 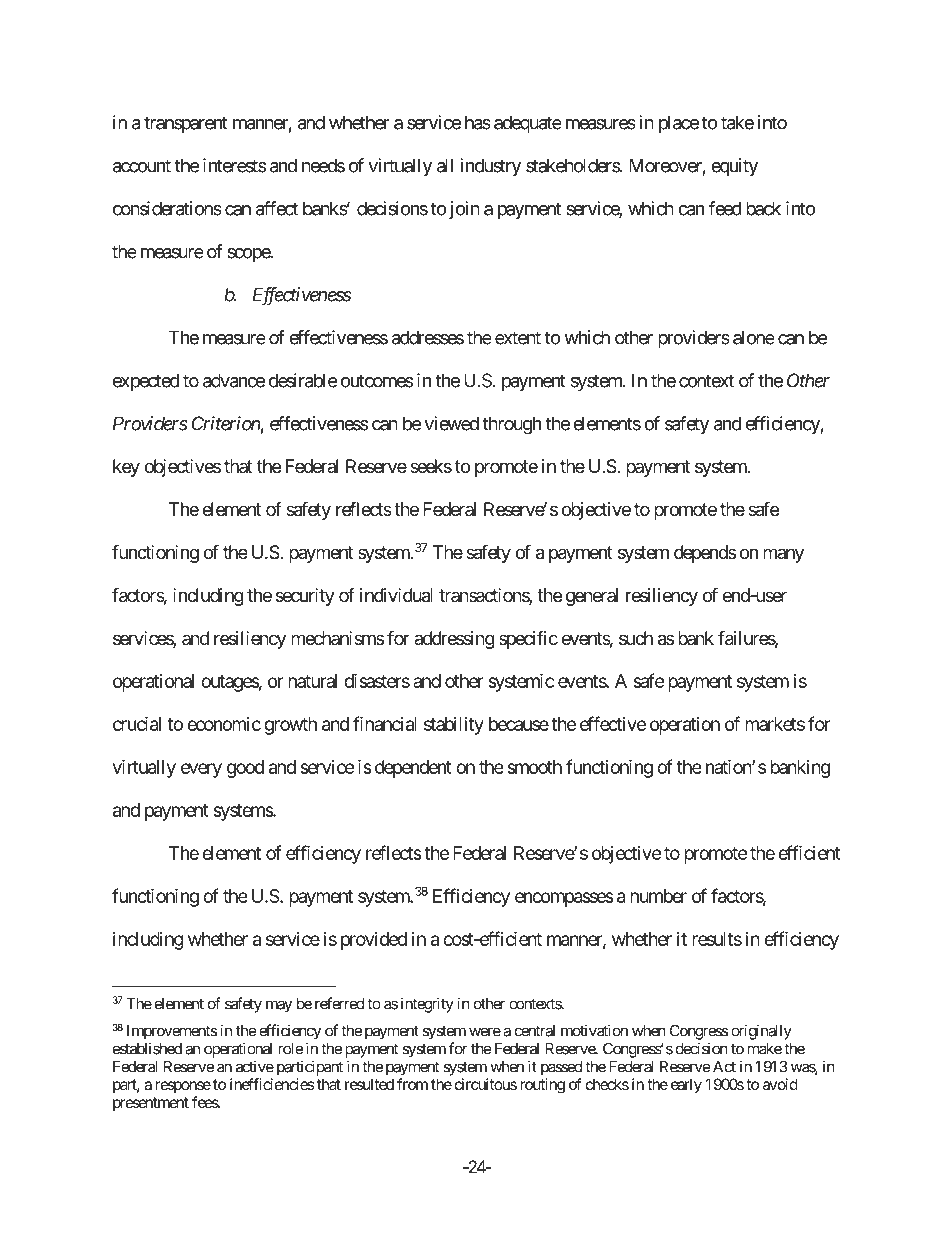 What do you see at coordinates (518, 338) in the image?
I see `extent` at bounding box center [518, 338].
